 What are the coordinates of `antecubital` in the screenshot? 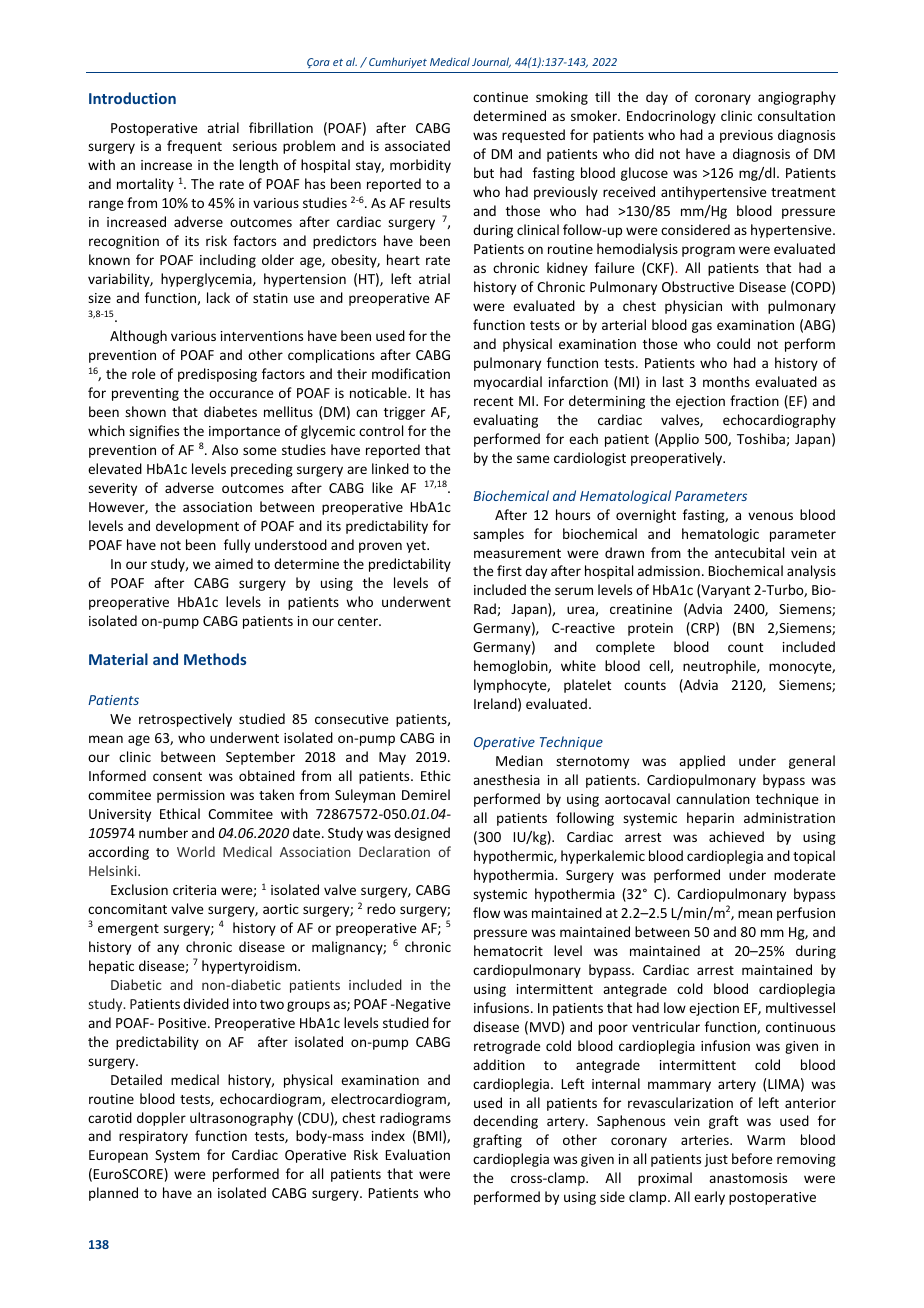 It's located at (749, 552).
